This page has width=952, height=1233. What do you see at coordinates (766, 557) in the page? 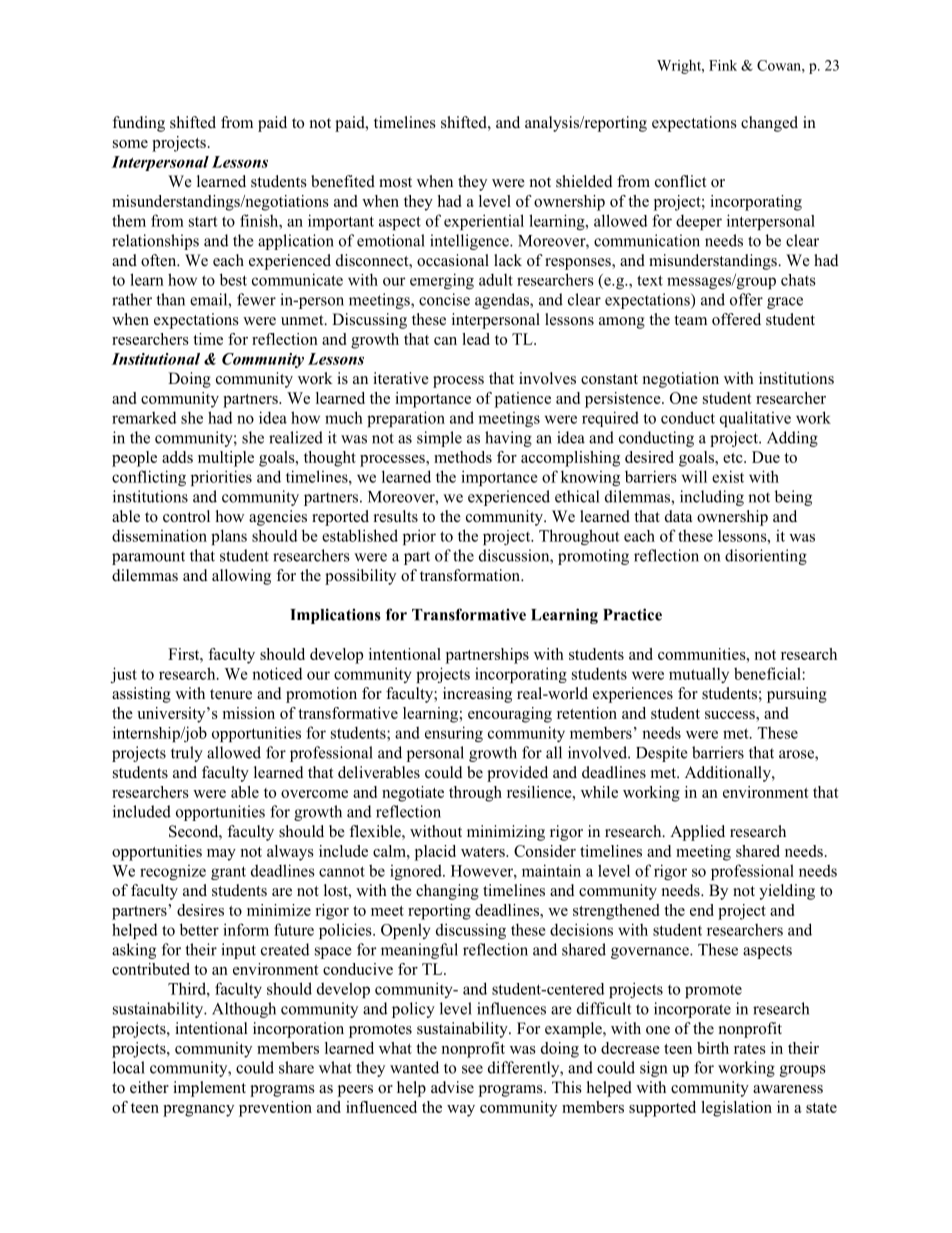
I see `disorienting` at bounding box center [766, 557].
